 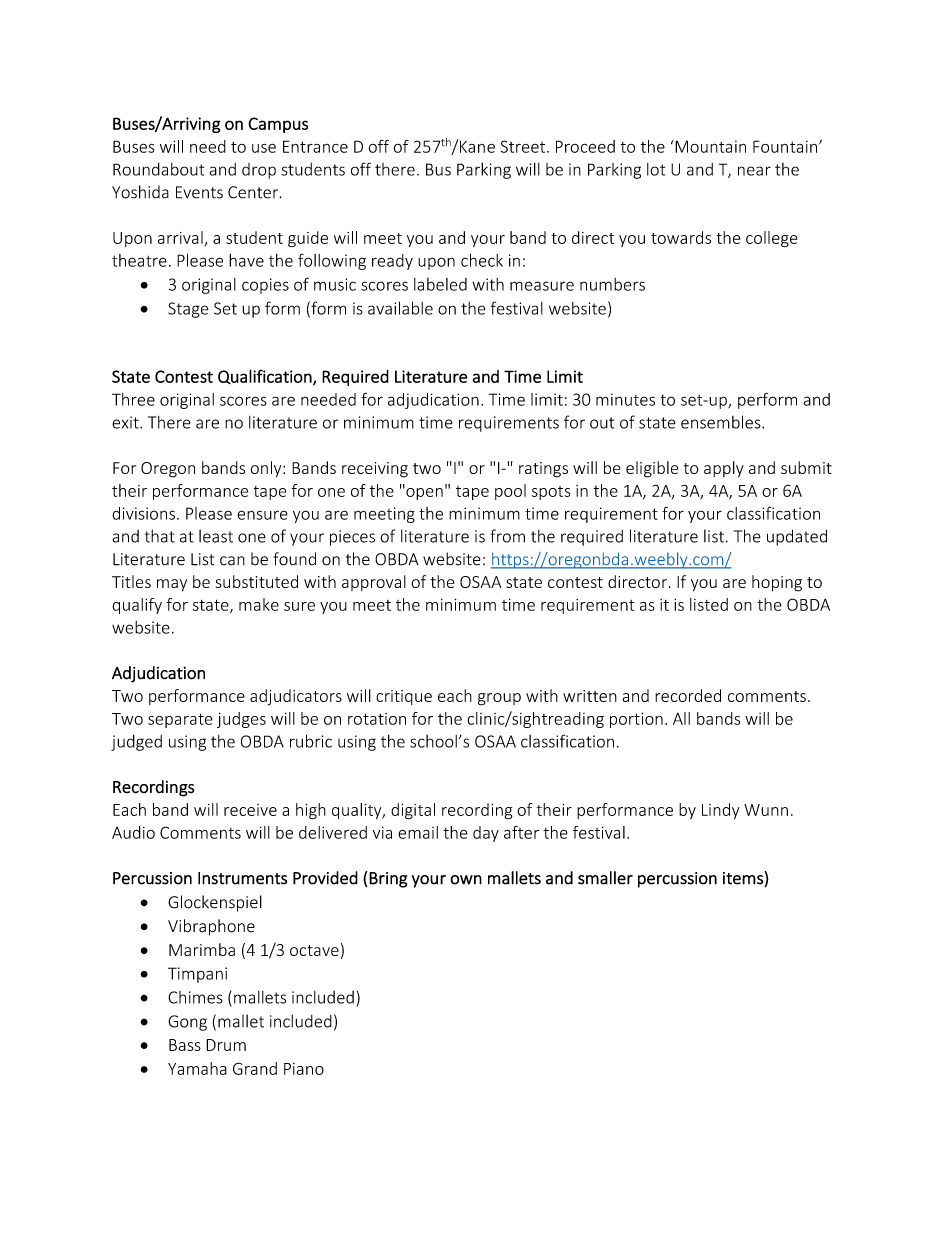 What do you see at coordinates (777, 583) in the document?
I see `hoping` at bounding box center [777, 583].
